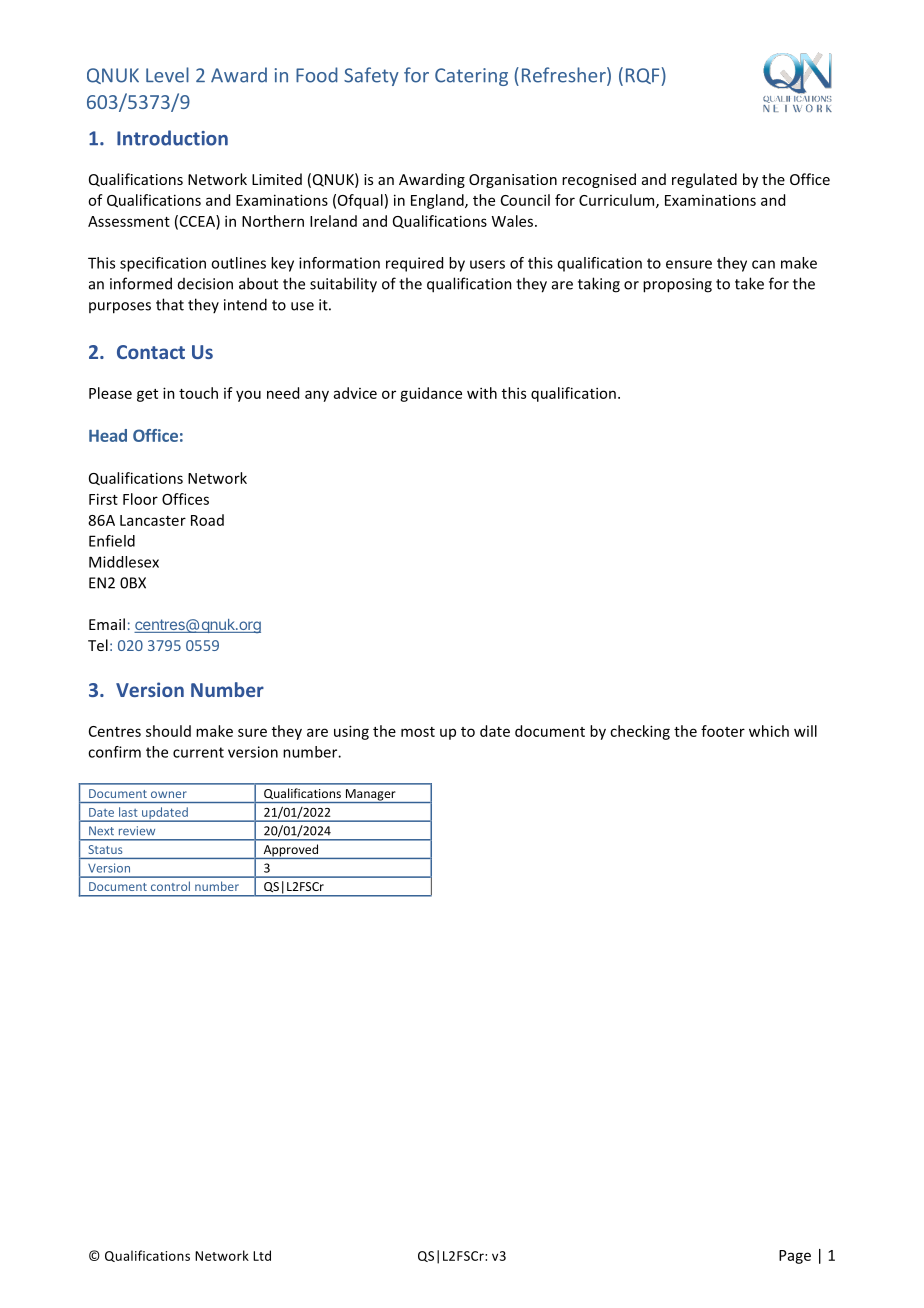  Describe the element at coordinates (795, 1257) in the document. I see `Page` at that location.
